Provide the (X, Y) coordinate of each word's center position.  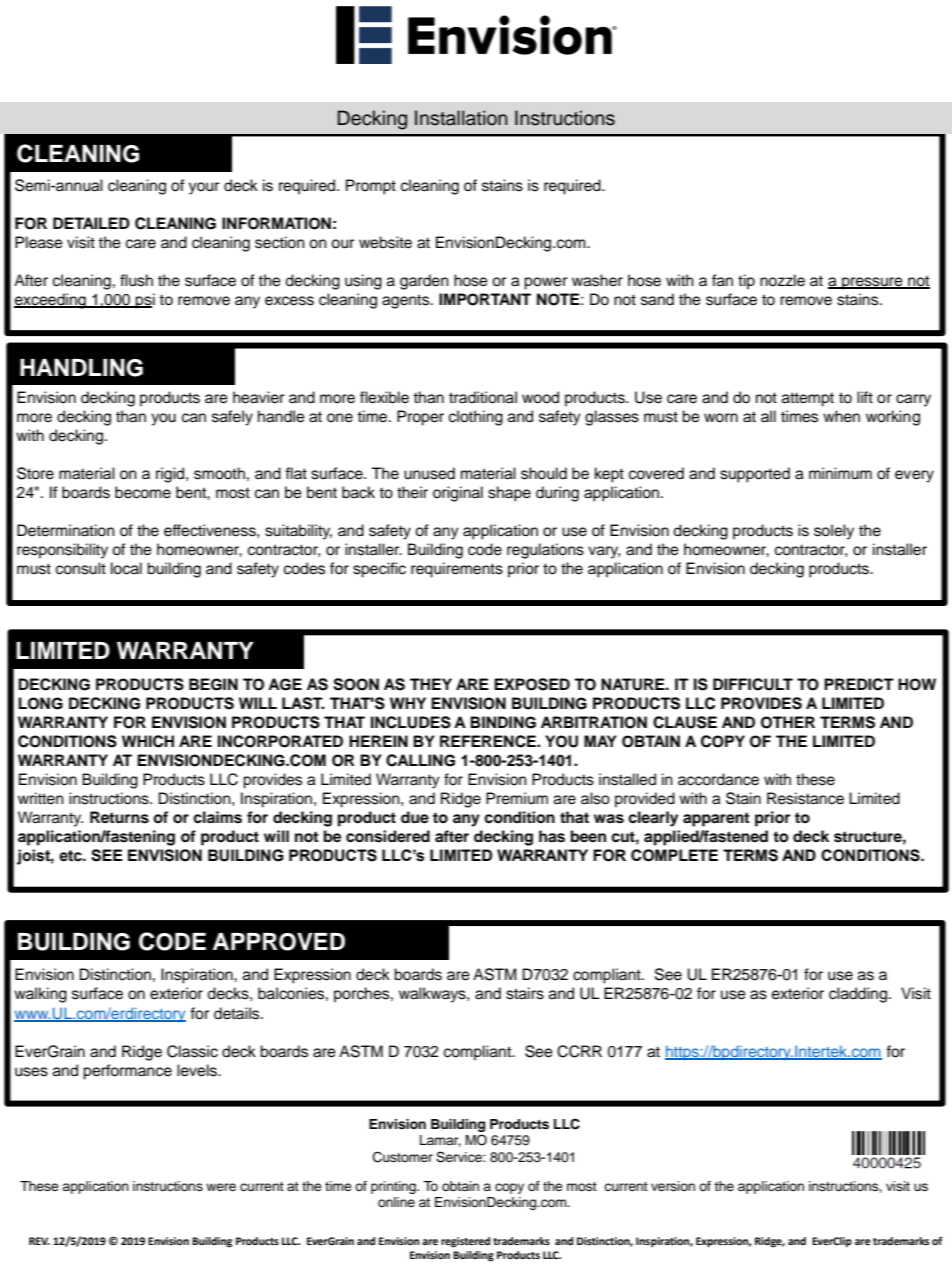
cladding (858, 995)
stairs (525, 993)
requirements (457, 570)
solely (834, 532)
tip (746, 282)
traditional (483, 397)
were (221, 1187)
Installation (461, 118)
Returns (119, 817)
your (204, 188)
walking (40, 995)
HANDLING (81, 368)
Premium (517, 798)
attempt (808, 399)
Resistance (805, 798)
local (126, 568)
